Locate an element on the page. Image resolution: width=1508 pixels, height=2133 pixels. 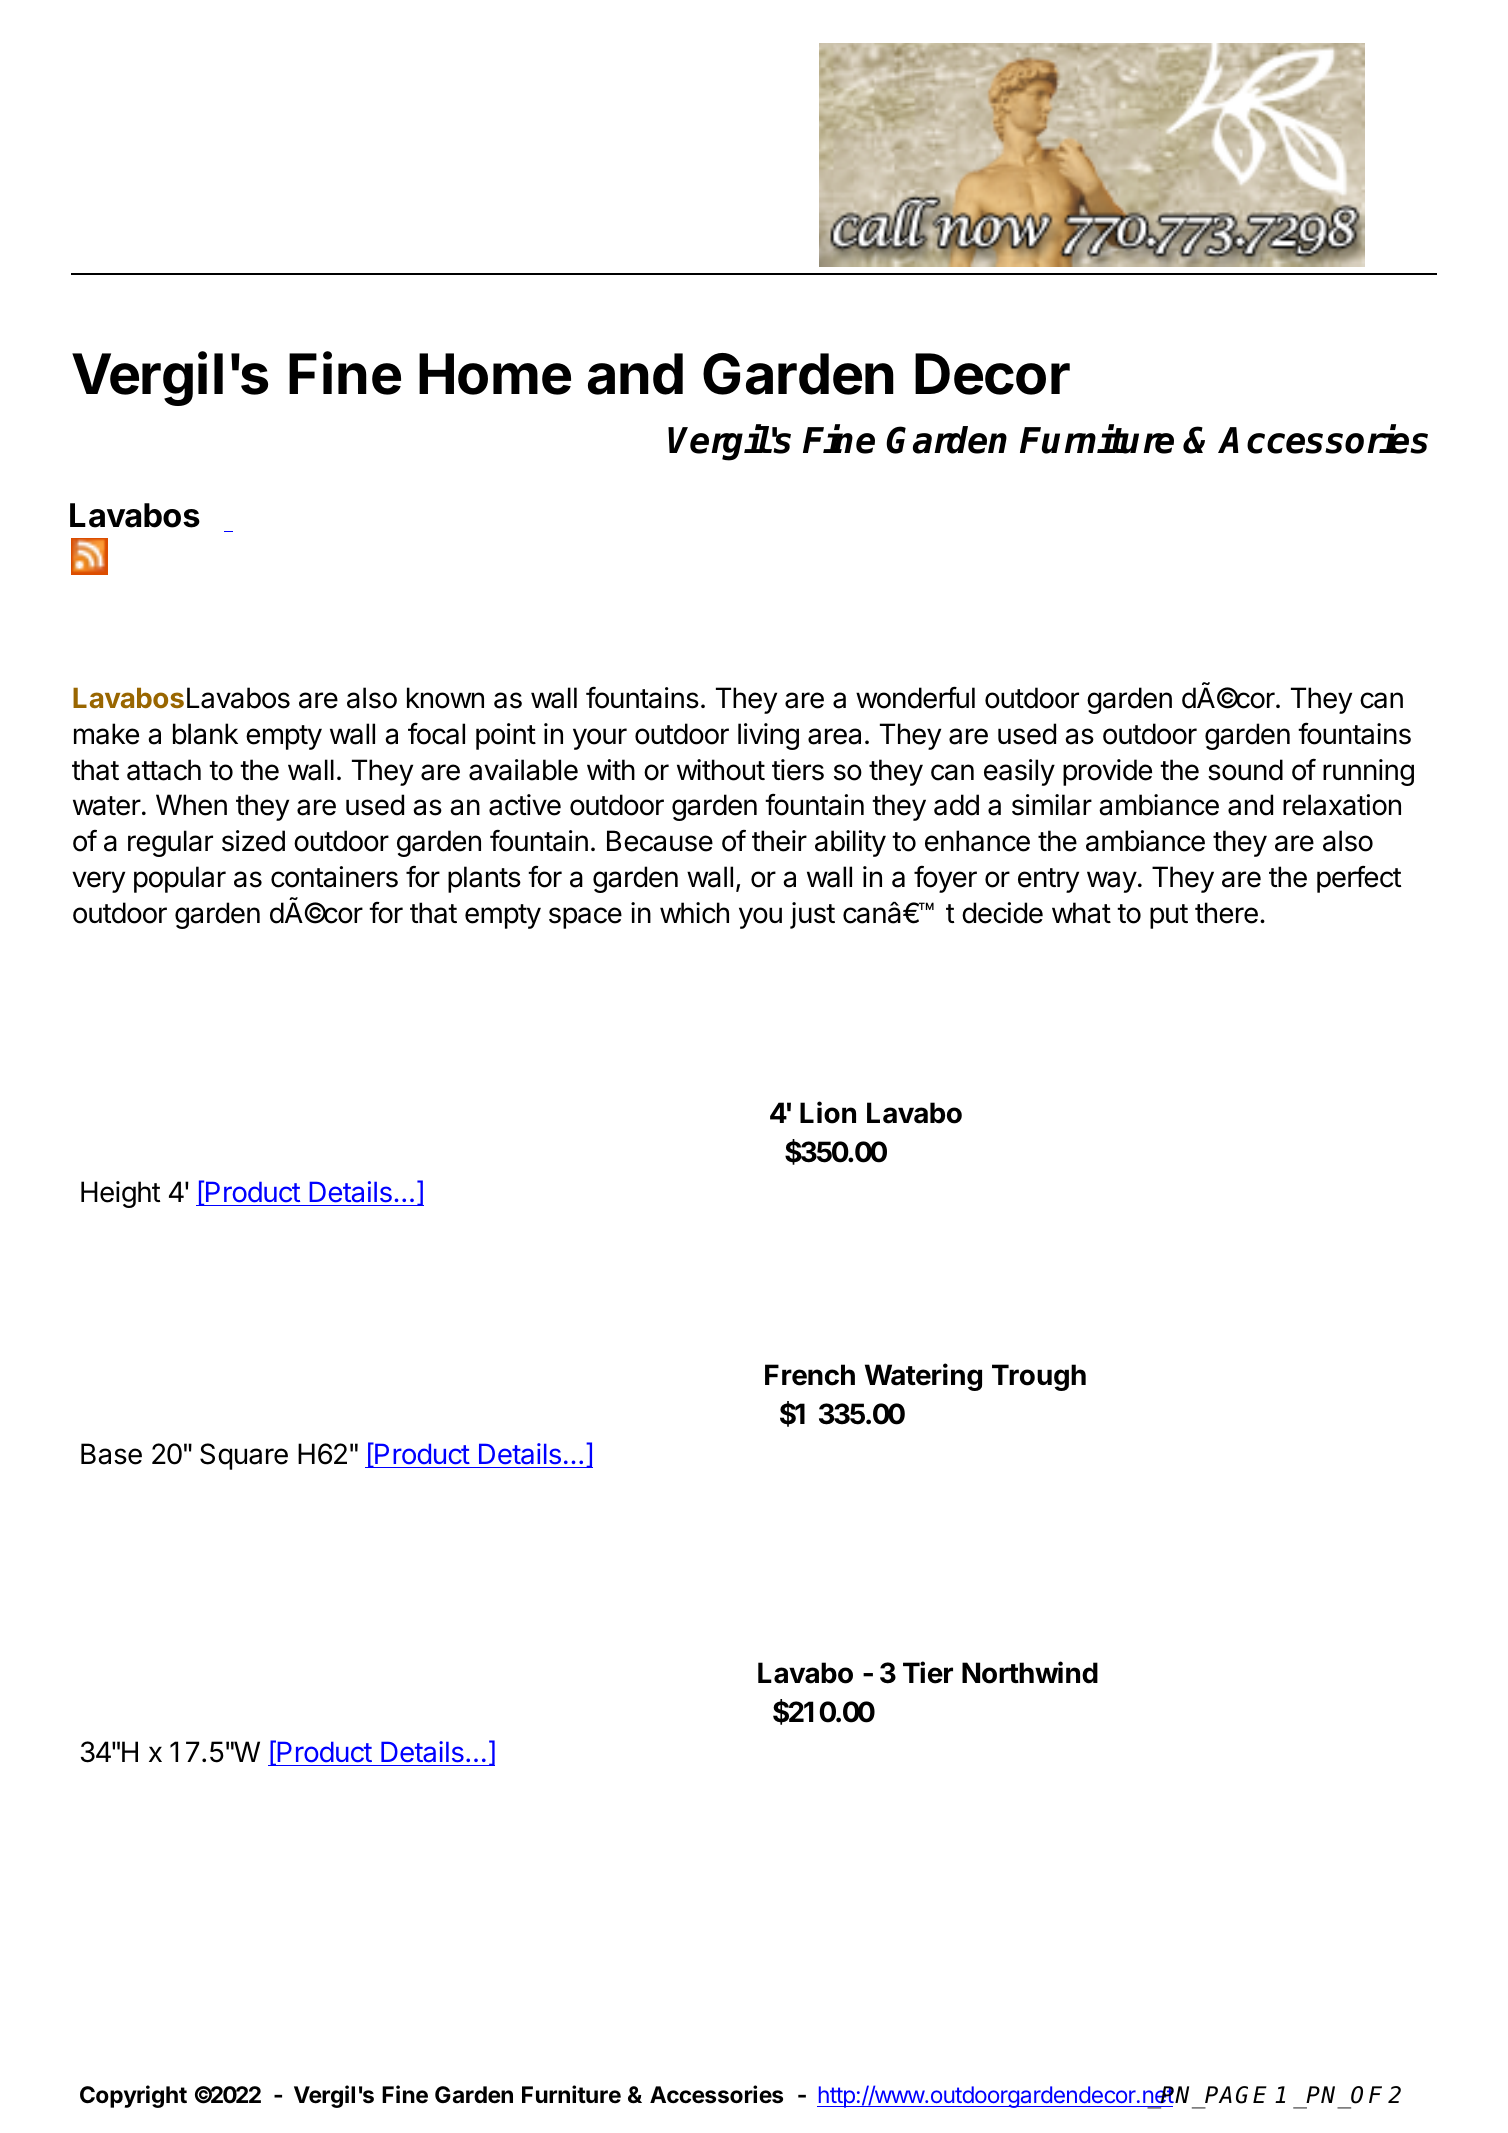
popular is located at coordinates (180, 879).
